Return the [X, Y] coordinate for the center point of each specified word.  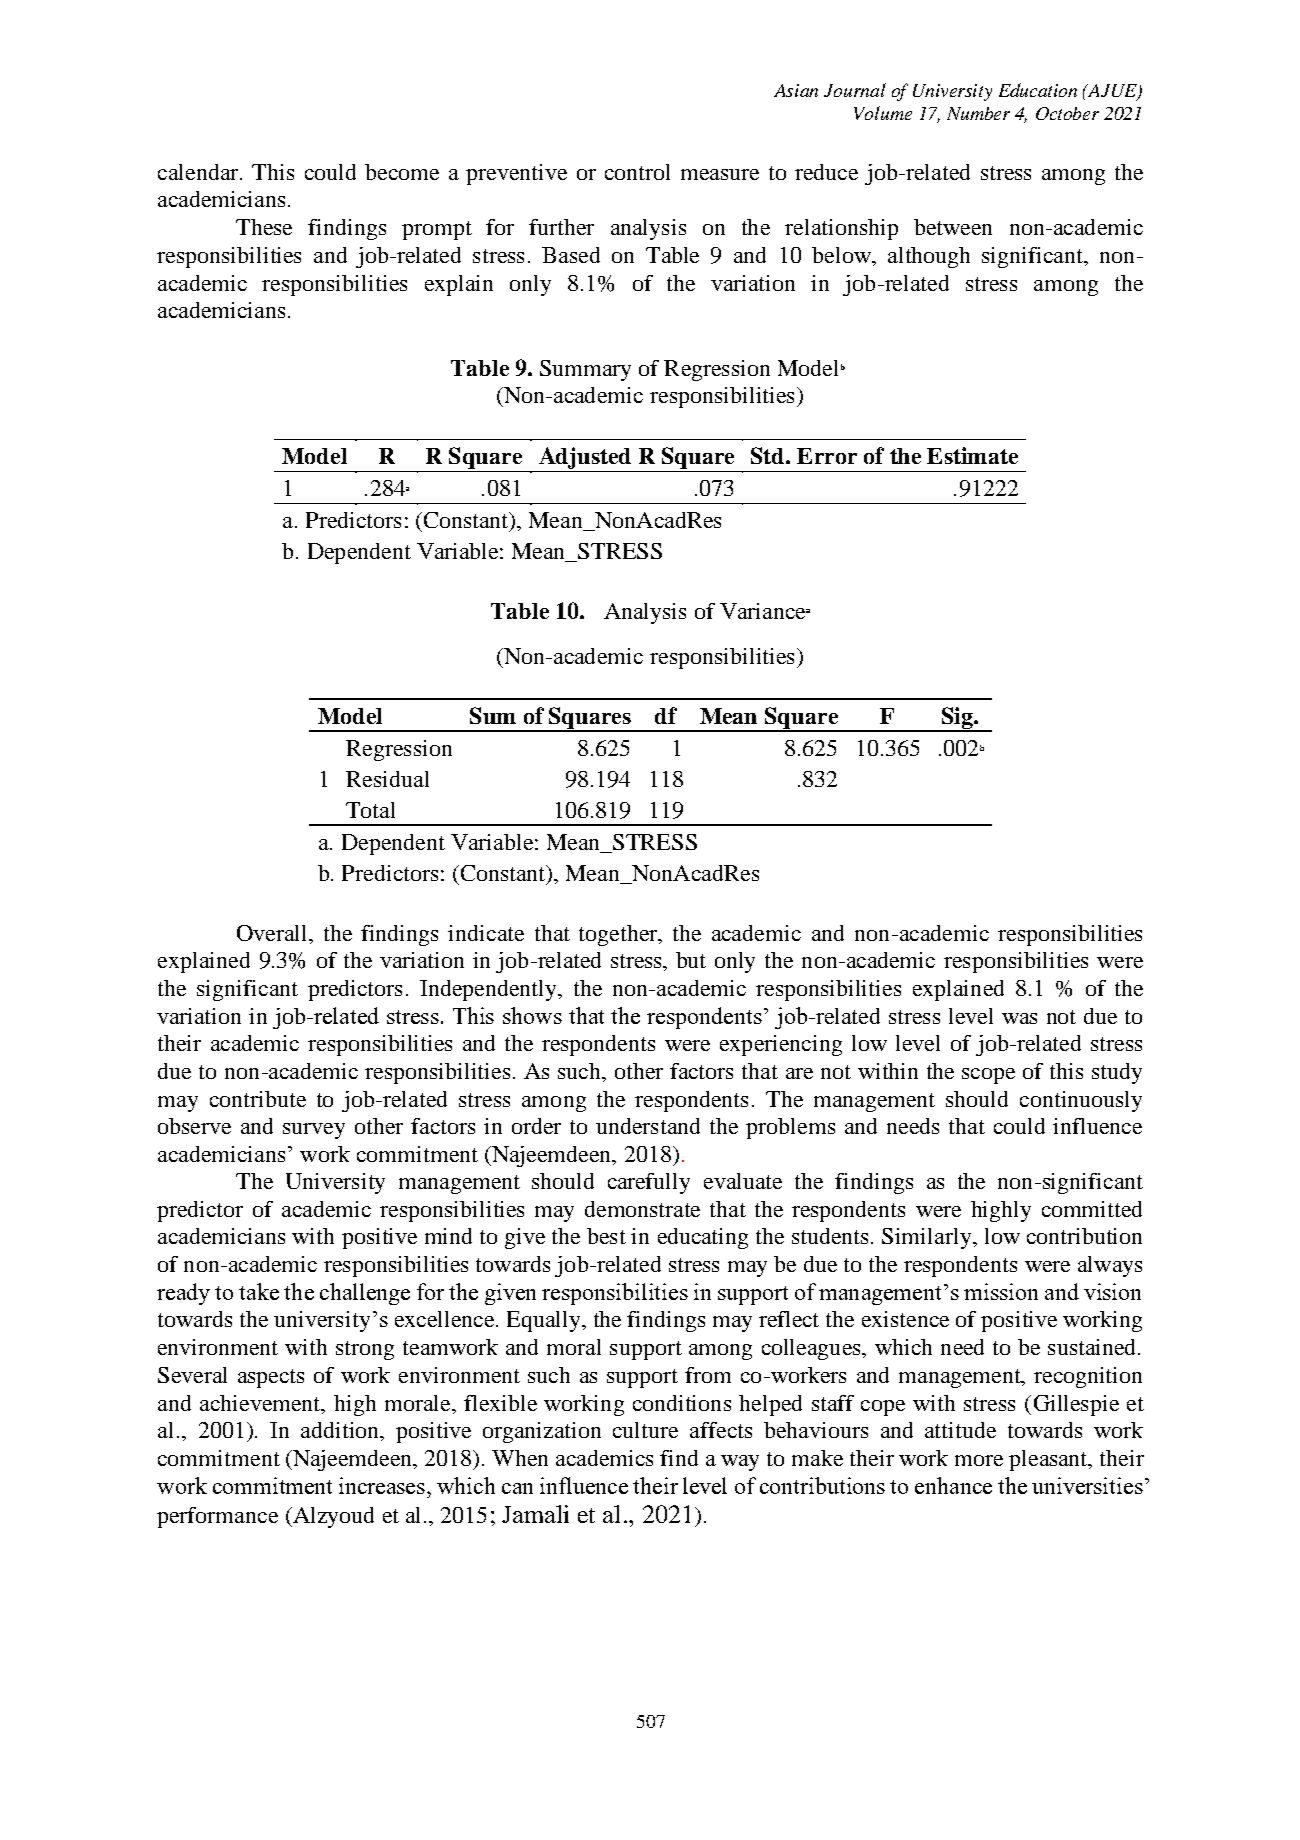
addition [341, 1430]
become [402, 172]
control [637, 172]
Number [978, 113]
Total [370, 810]
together [619, 935]
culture [645, 1430]
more [979, 1460]
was [1019, 1018]
